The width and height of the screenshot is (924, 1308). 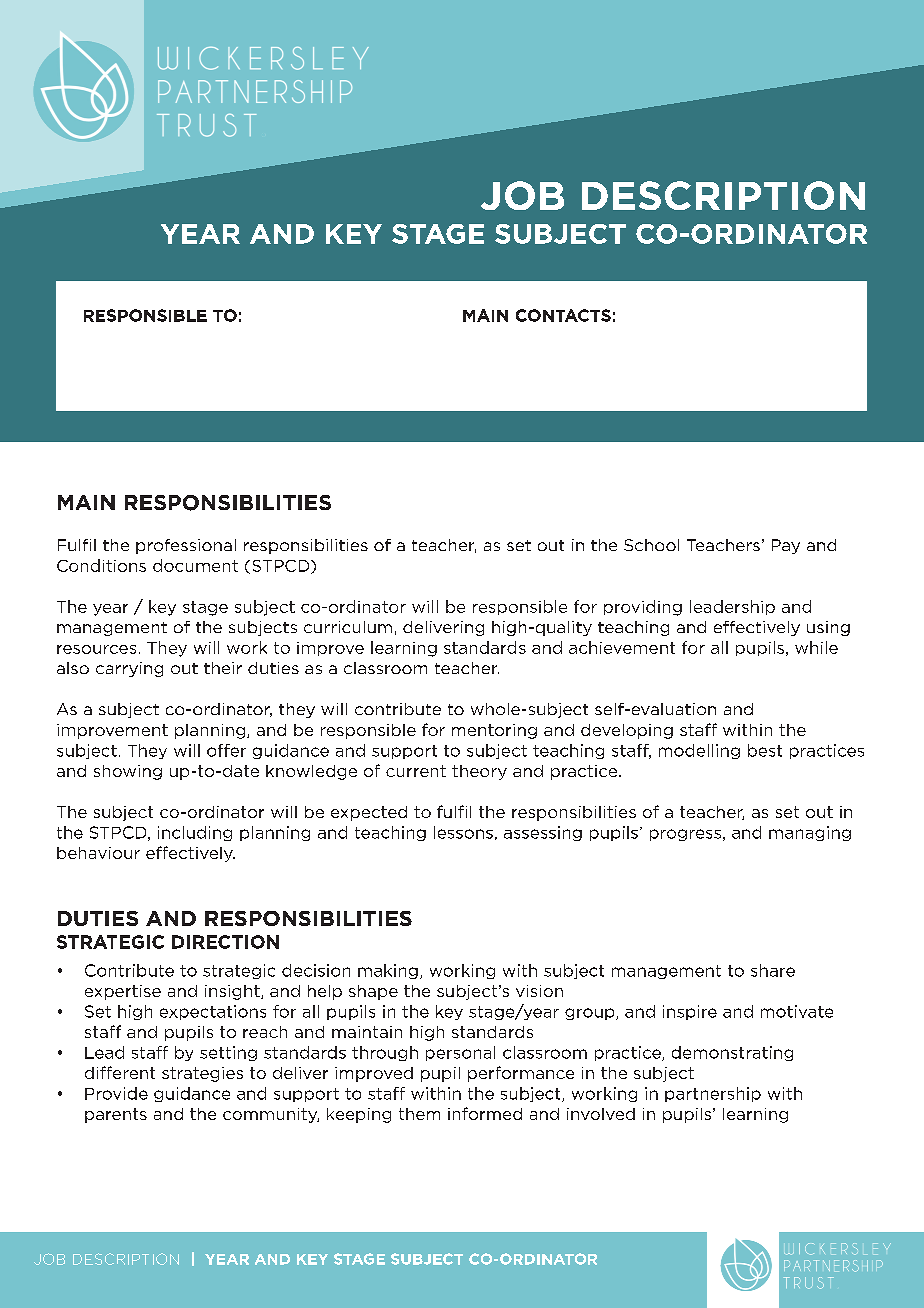 I want to click on professional, so click(x=186, y=546).
